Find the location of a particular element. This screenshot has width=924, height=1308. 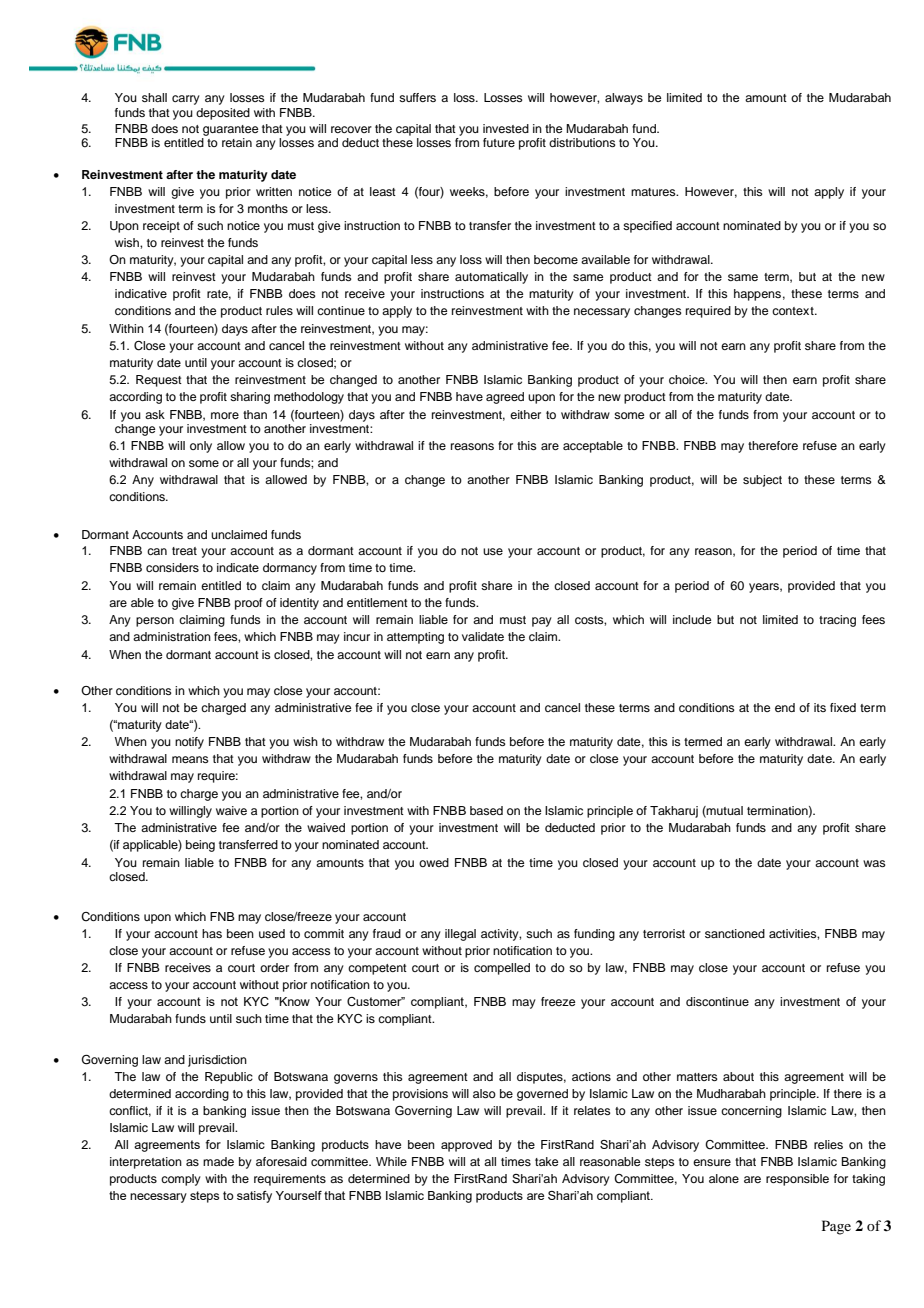

subject is located at coordinates (762, 481).
